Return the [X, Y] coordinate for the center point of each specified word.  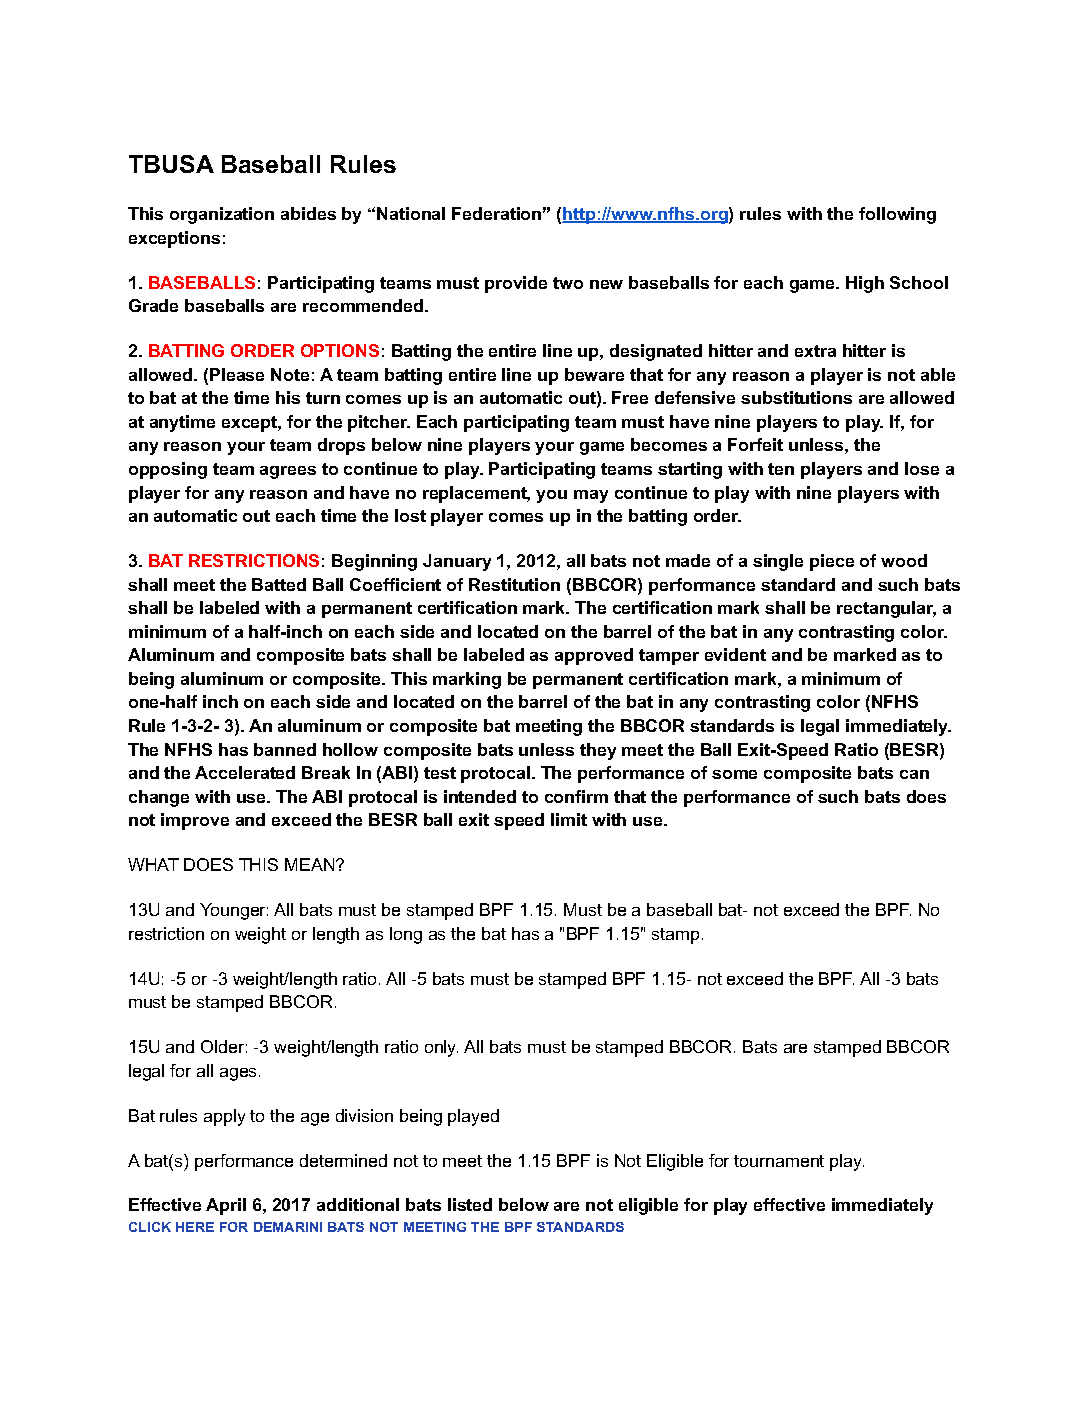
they [598, 751]
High [865, 284]
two [568, 283]
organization [222, 215]
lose [922, 468]
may [591, 496]
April [226, 1206]
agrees [288, 472]
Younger [234, 911]
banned [285, 749]
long [406, 935]
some [734, 774]
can [914, 774]
